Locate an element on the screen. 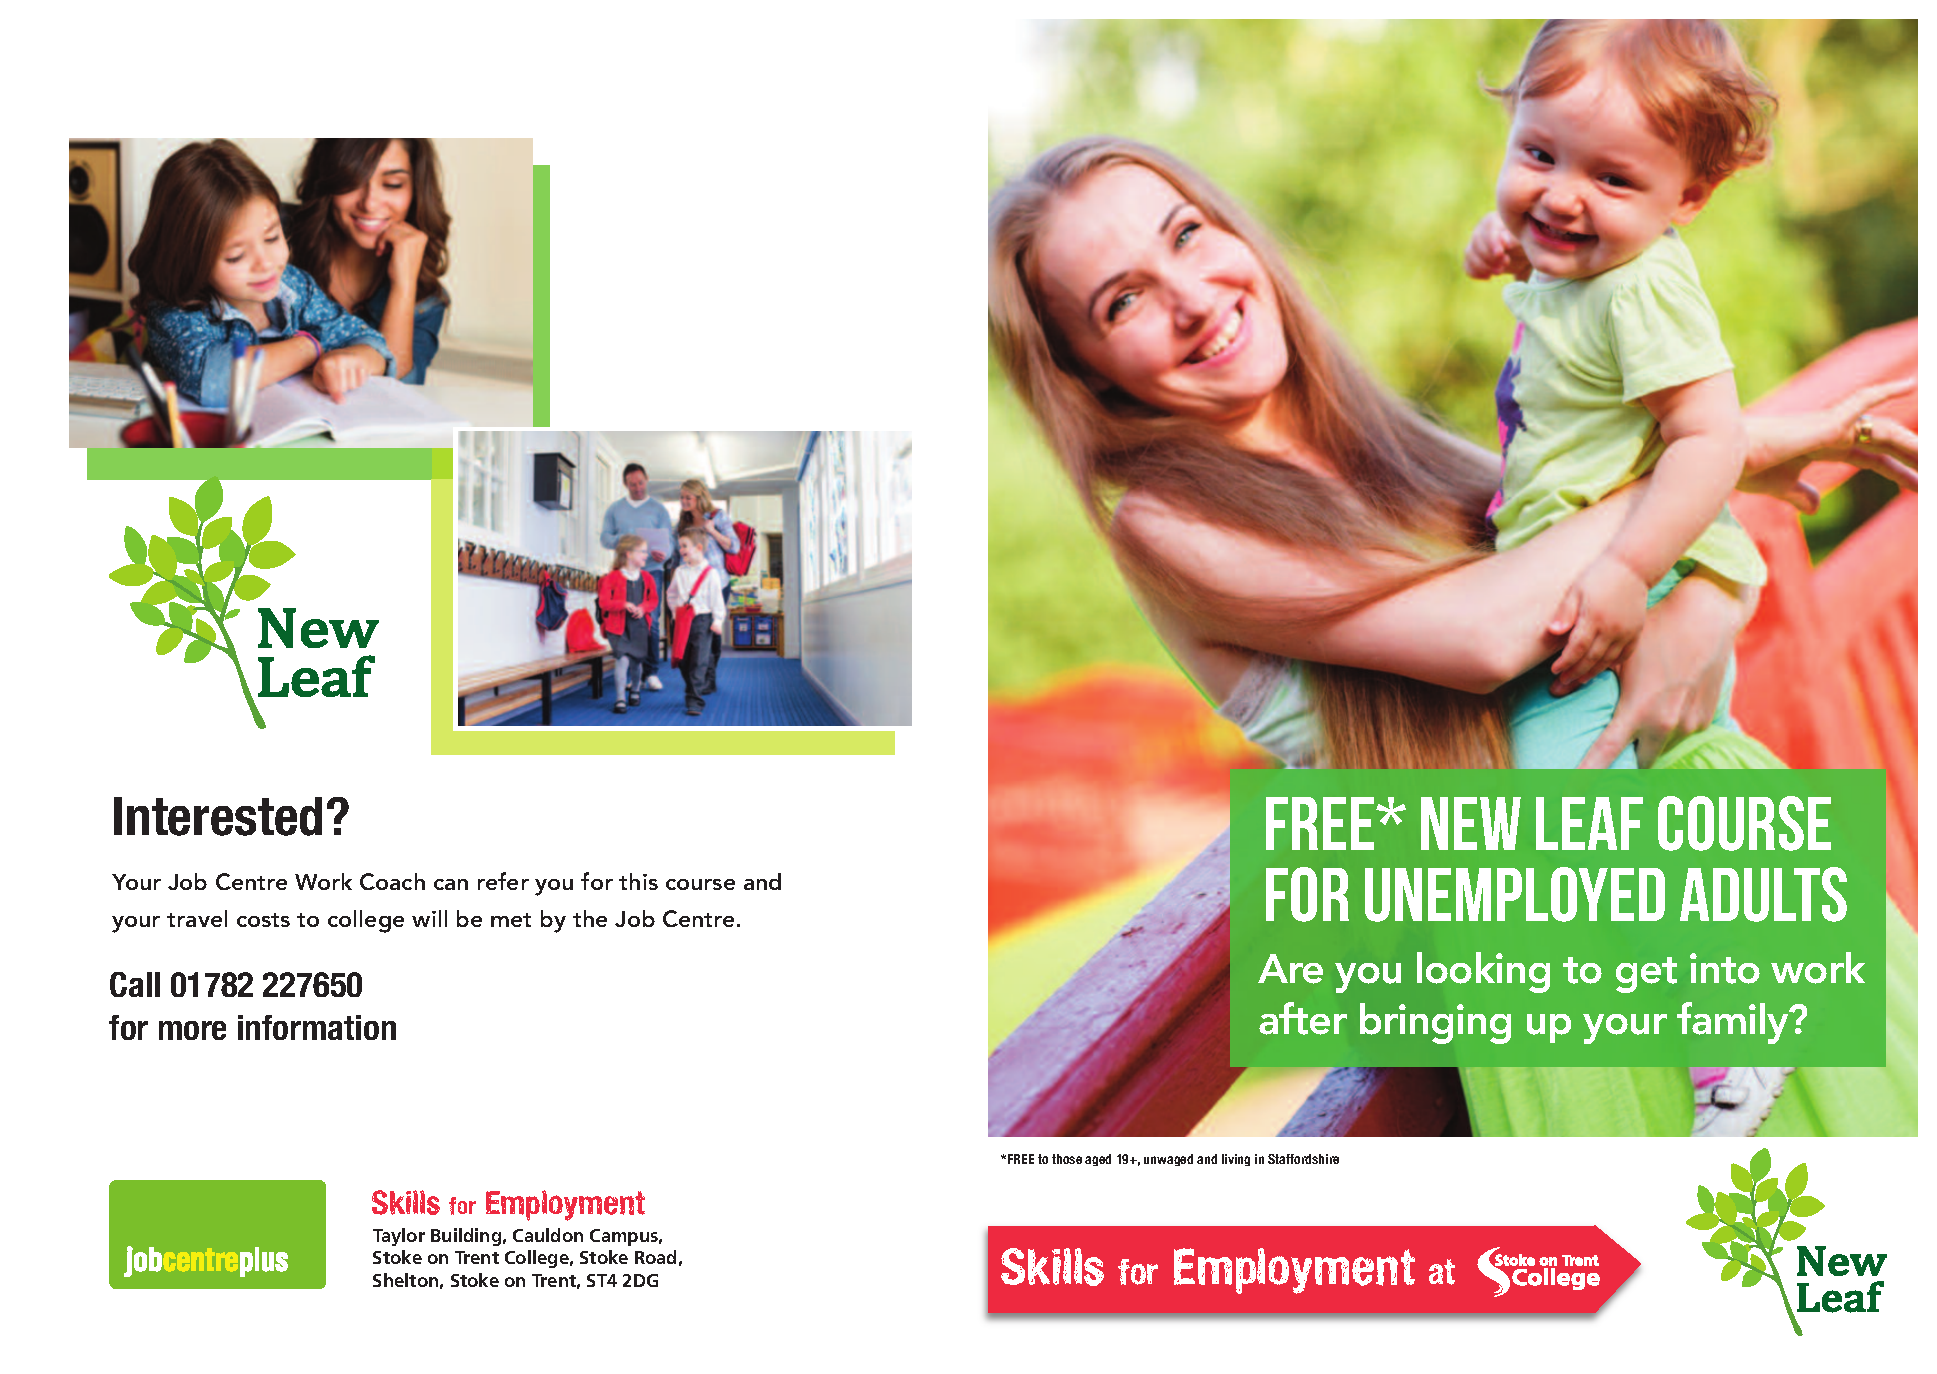 This screenshot has width=1937, height=1374. this is located at coordinates (638, 881).
